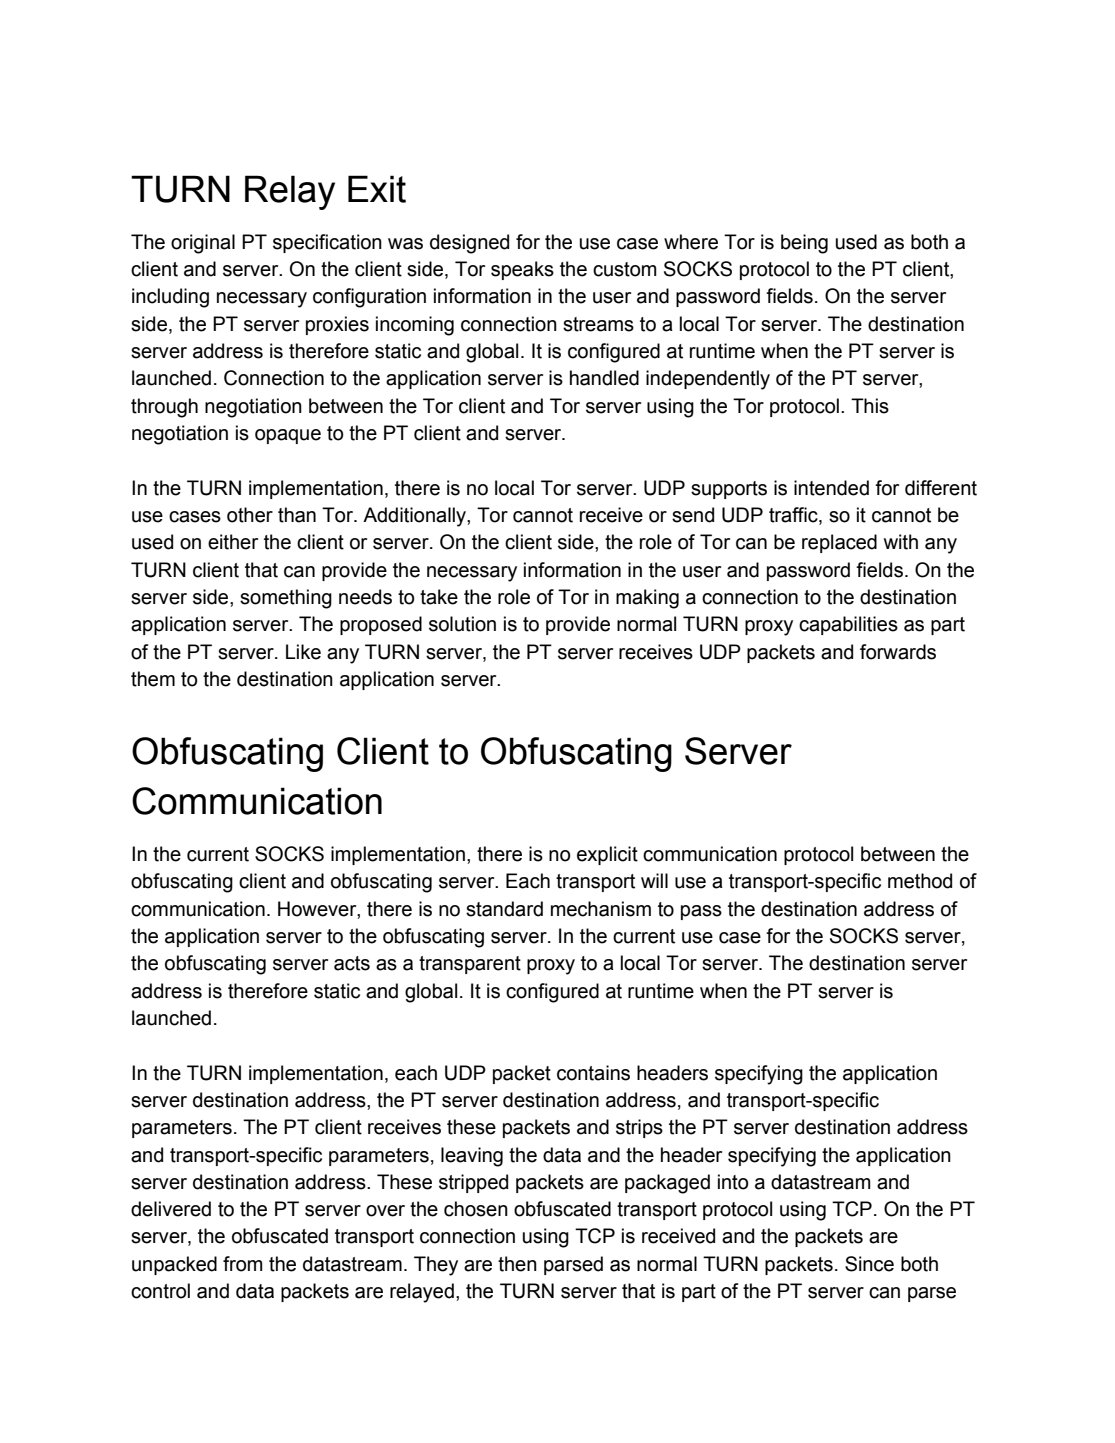 This page has height=1443, width=1115. What do you see at coordinates (693, 515) in the page?
I see `send` at bounding box center [693, 515].
